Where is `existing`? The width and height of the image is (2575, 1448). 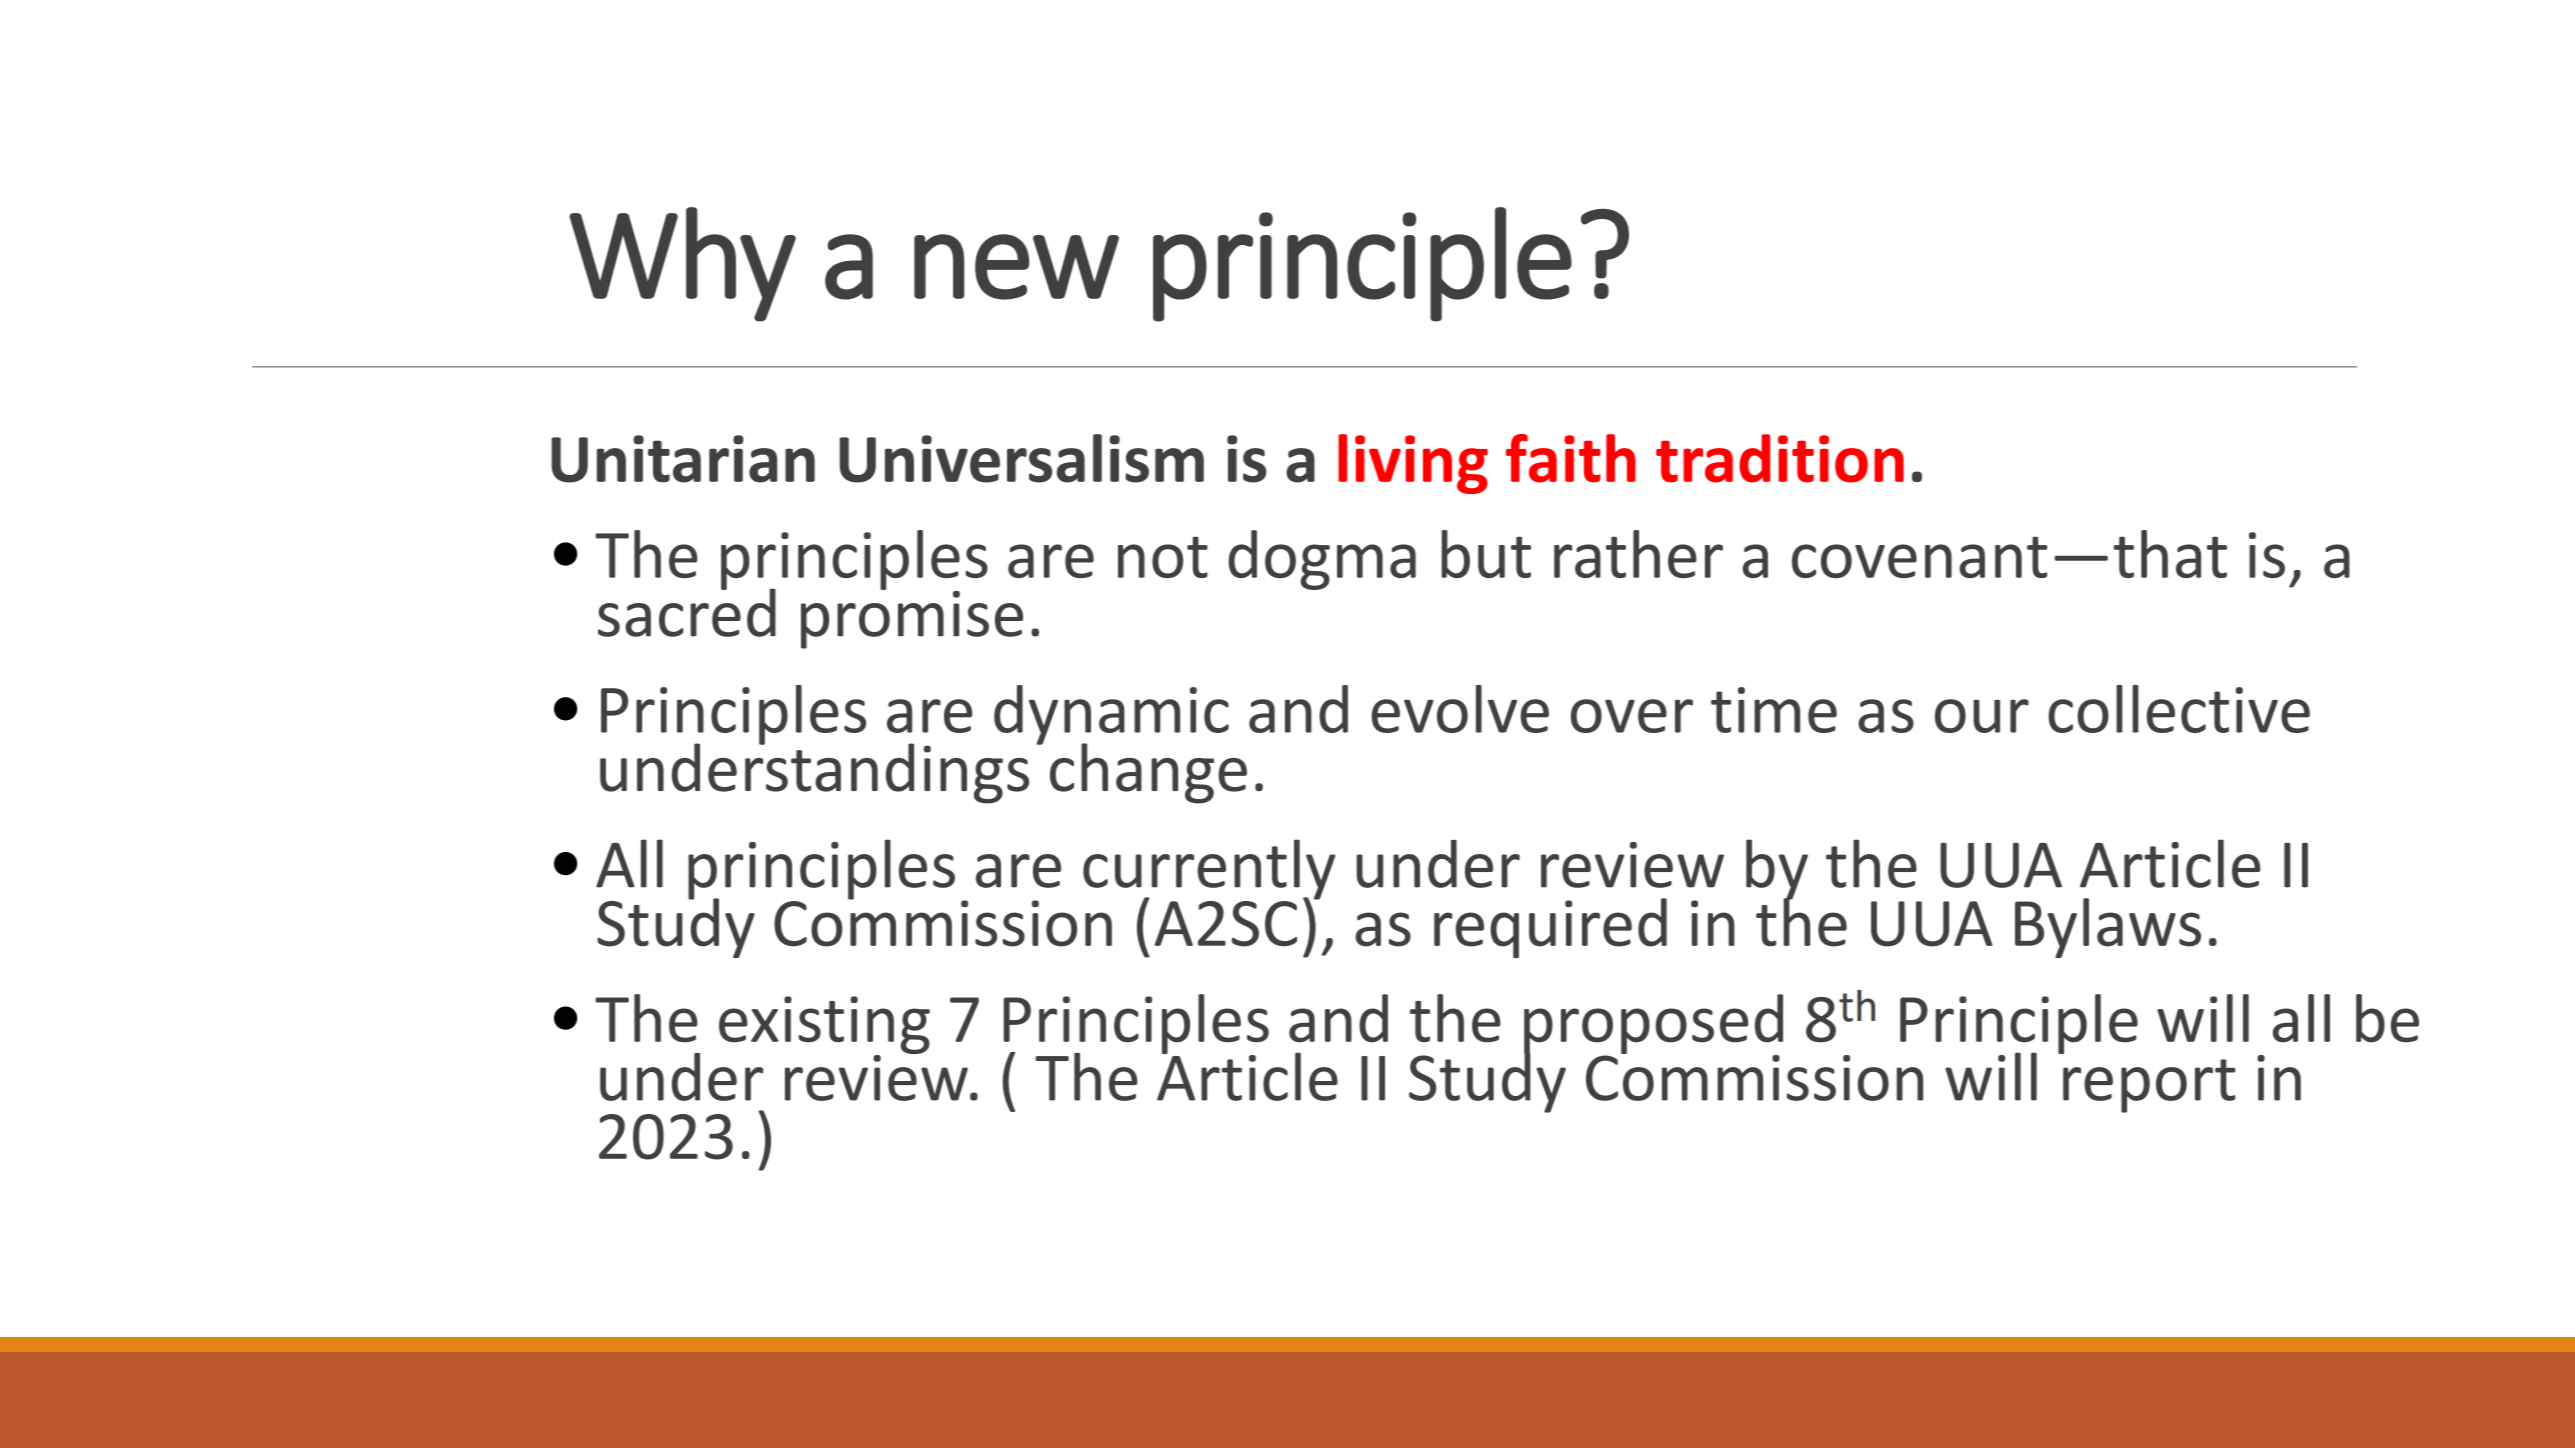
existing is located at coordinates (824, 1026).
